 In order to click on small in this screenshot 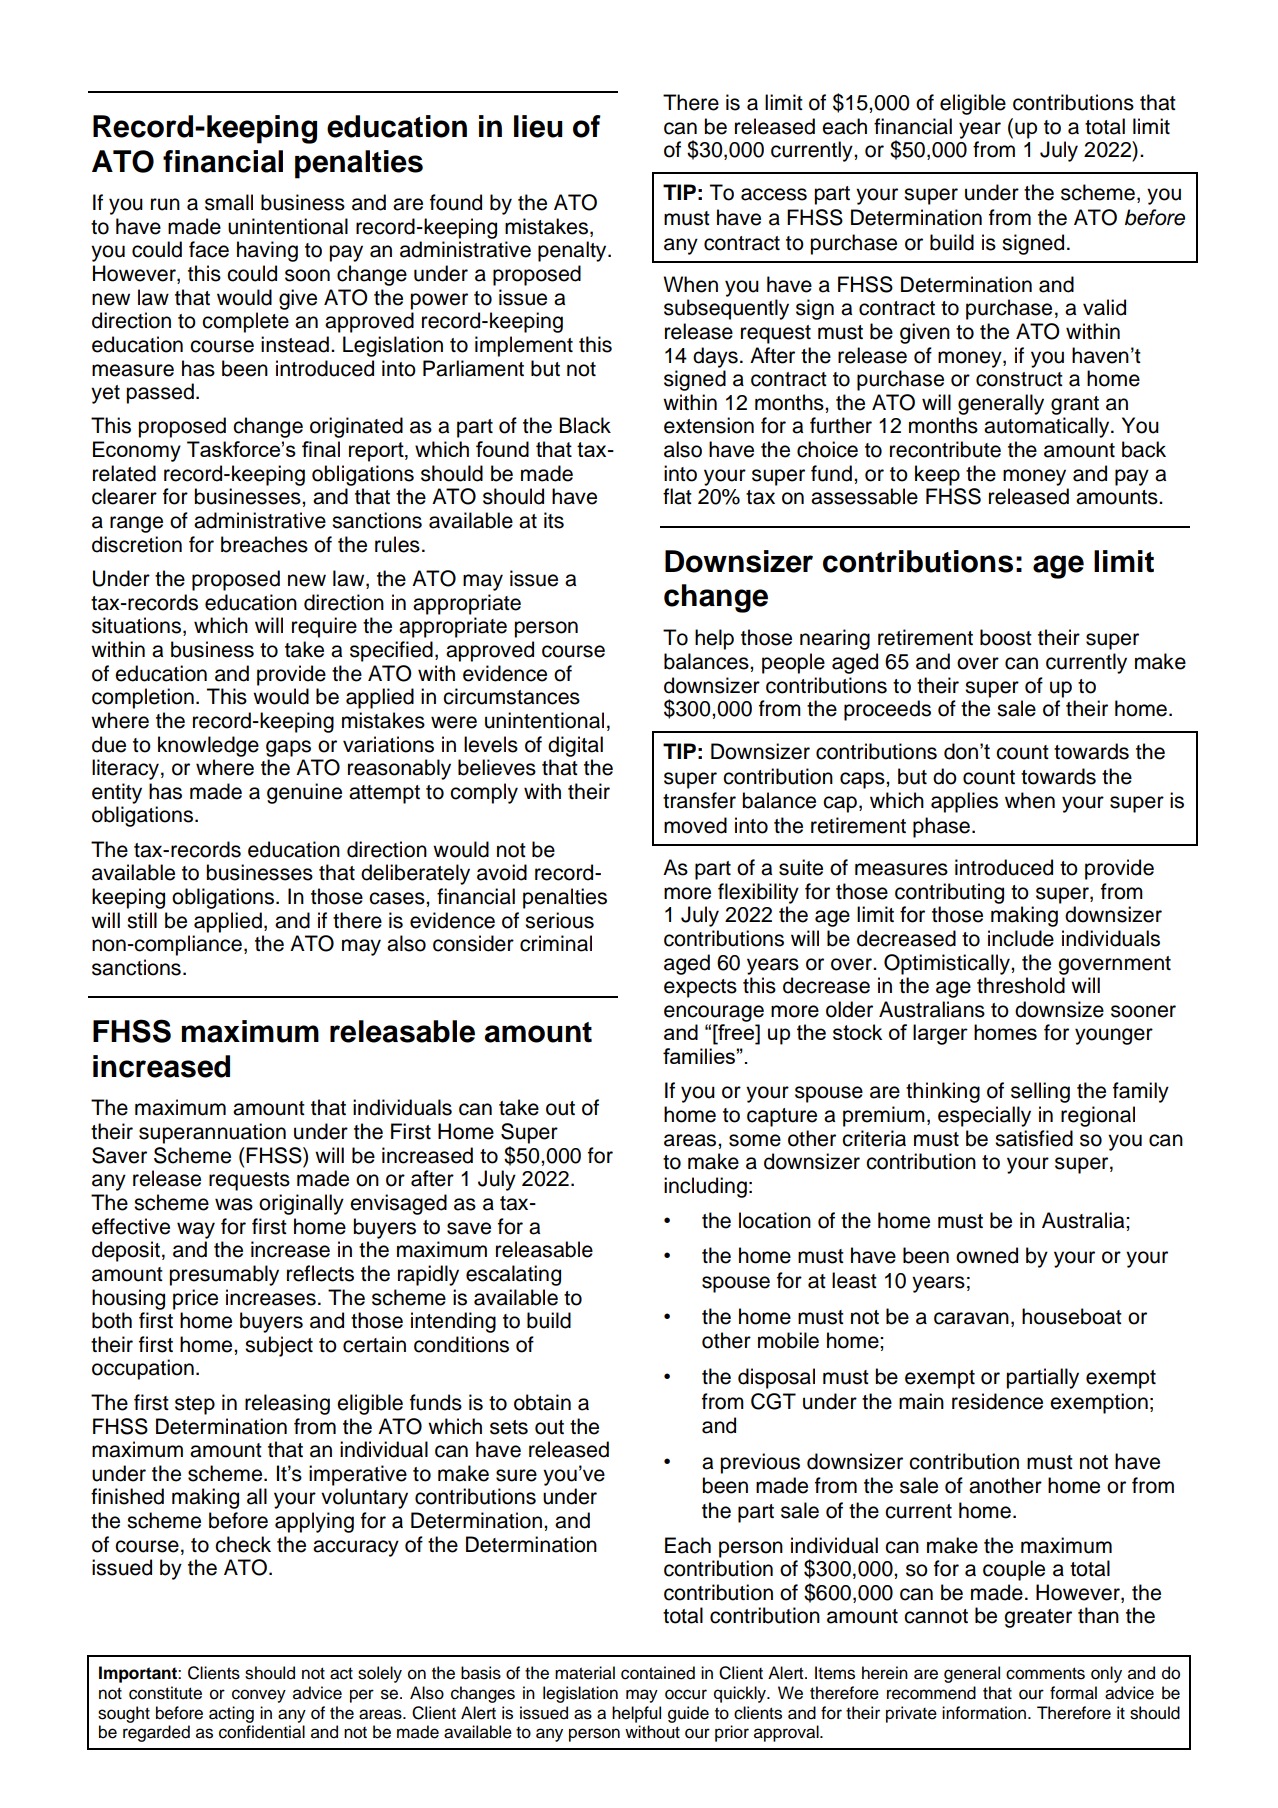, I will do `click(229, 202)`.
